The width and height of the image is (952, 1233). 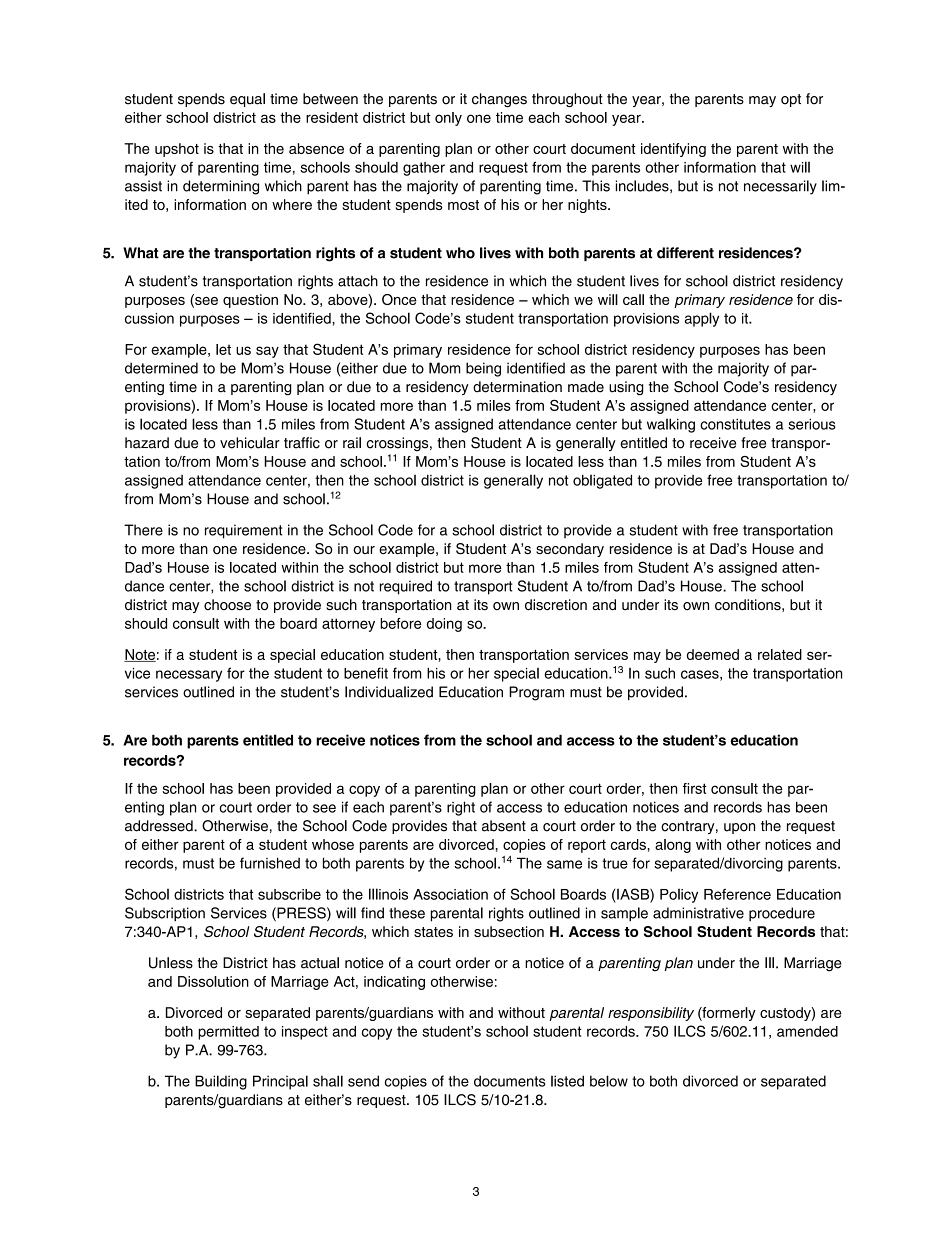 What do you see at coordinates (735, 424) in the image?
I see `constitutes` at bounding box center [735, 424].
